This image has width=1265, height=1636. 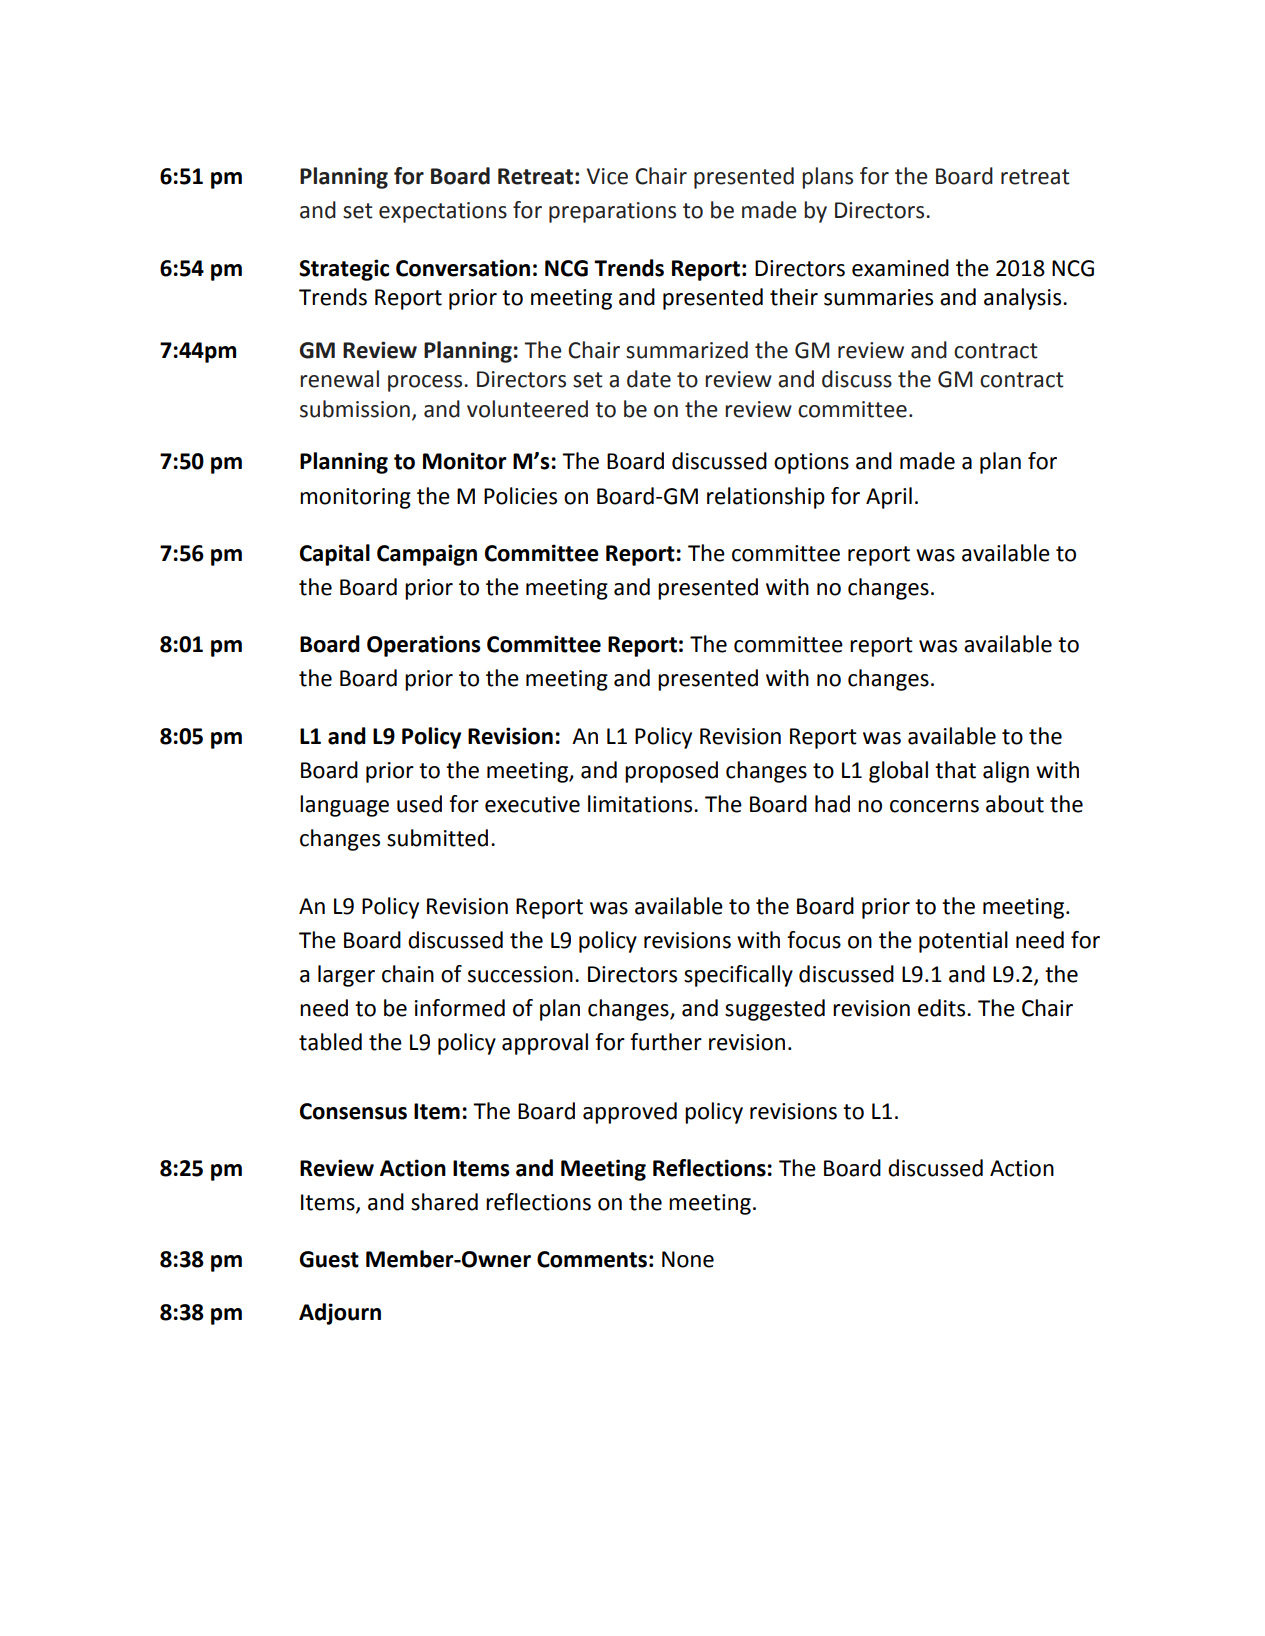 I want to click on expectations, so click(x=443, y=212).
